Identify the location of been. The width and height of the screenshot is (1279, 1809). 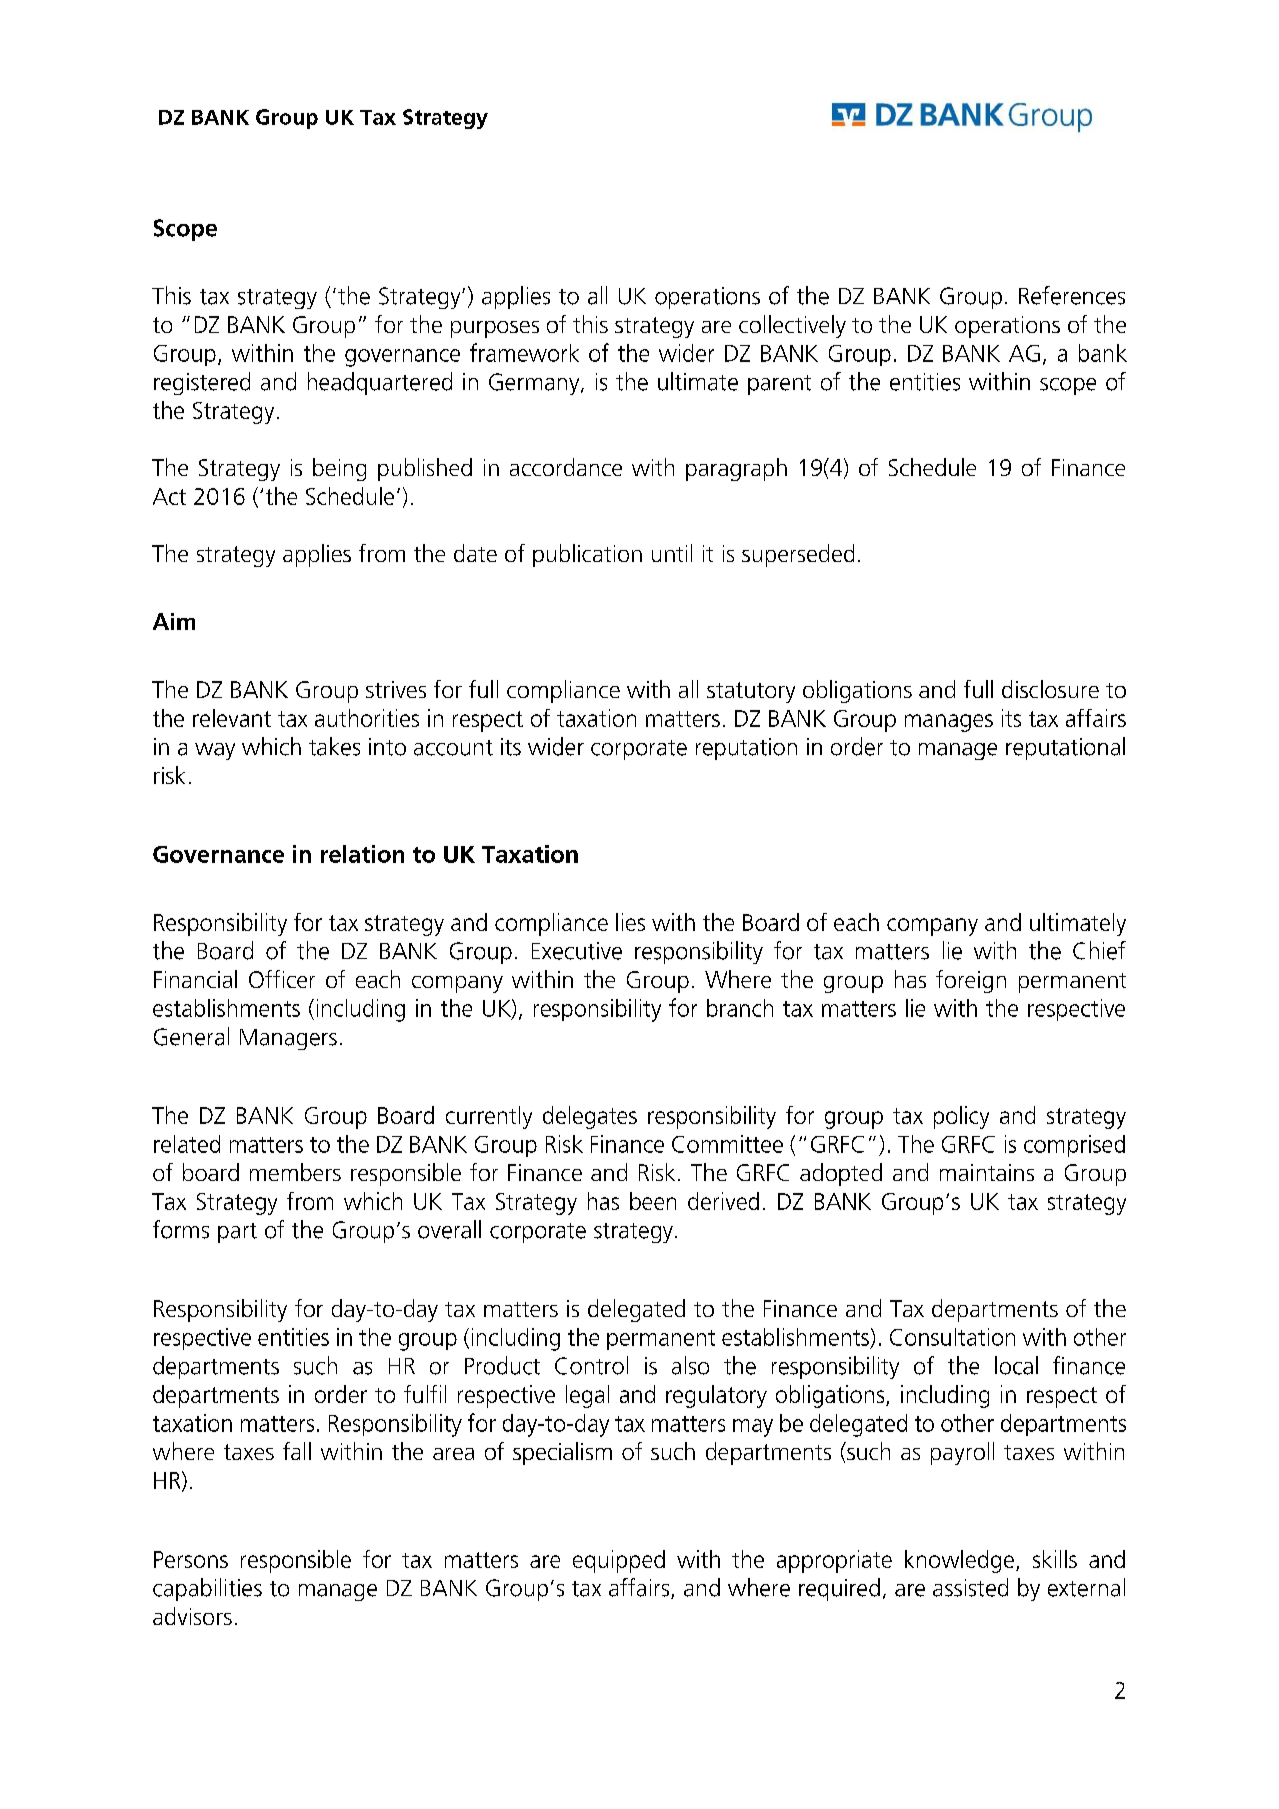
(653, 1201).
